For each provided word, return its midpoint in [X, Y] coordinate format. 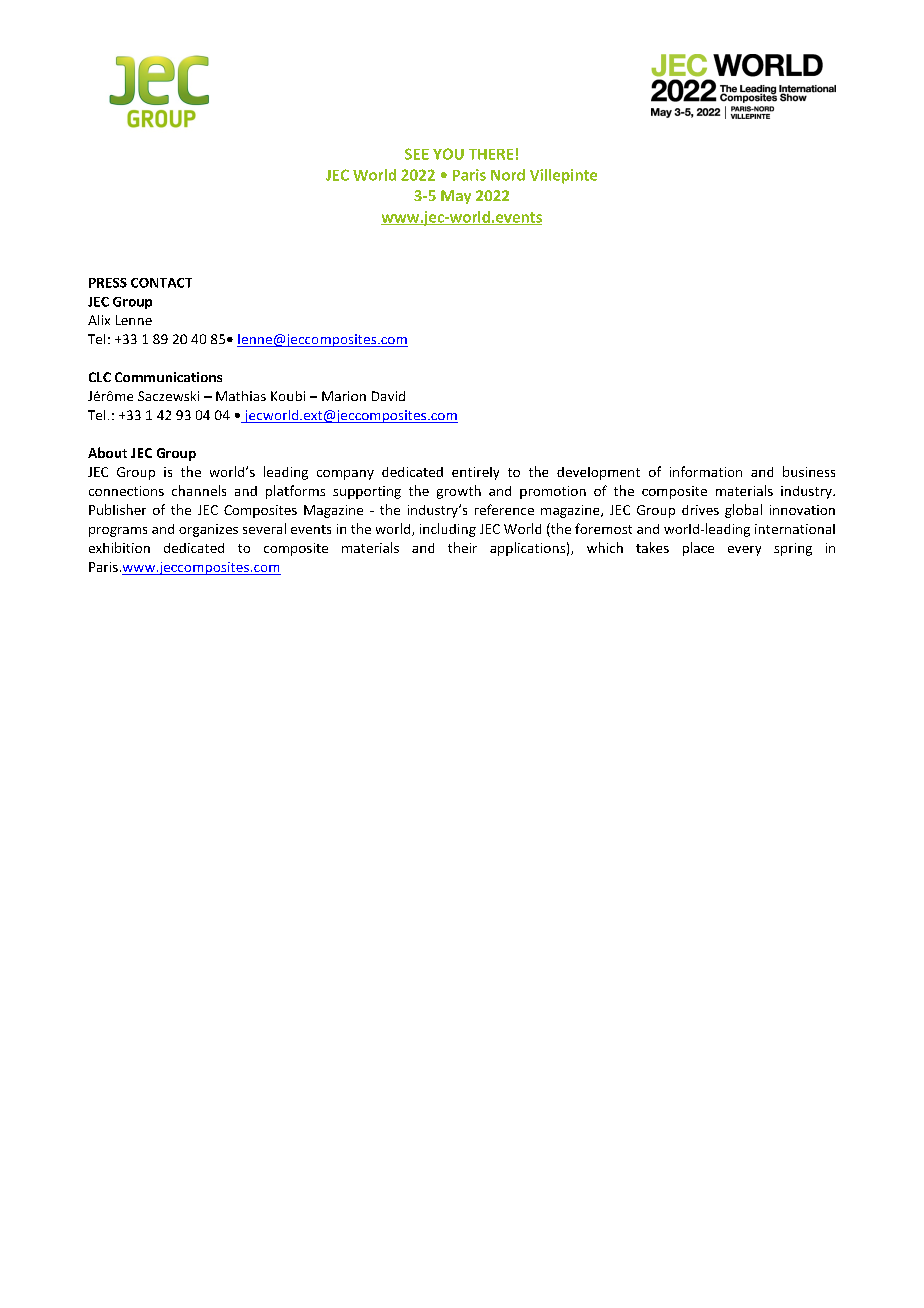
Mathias [241, 396]
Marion [344, 396]
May [456, 197]
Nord [508, 175]
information [706, 471]
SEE [417, 154]
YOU [448, 154]
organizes [208, 530]
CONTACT [161, 283]
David [388, 396]
